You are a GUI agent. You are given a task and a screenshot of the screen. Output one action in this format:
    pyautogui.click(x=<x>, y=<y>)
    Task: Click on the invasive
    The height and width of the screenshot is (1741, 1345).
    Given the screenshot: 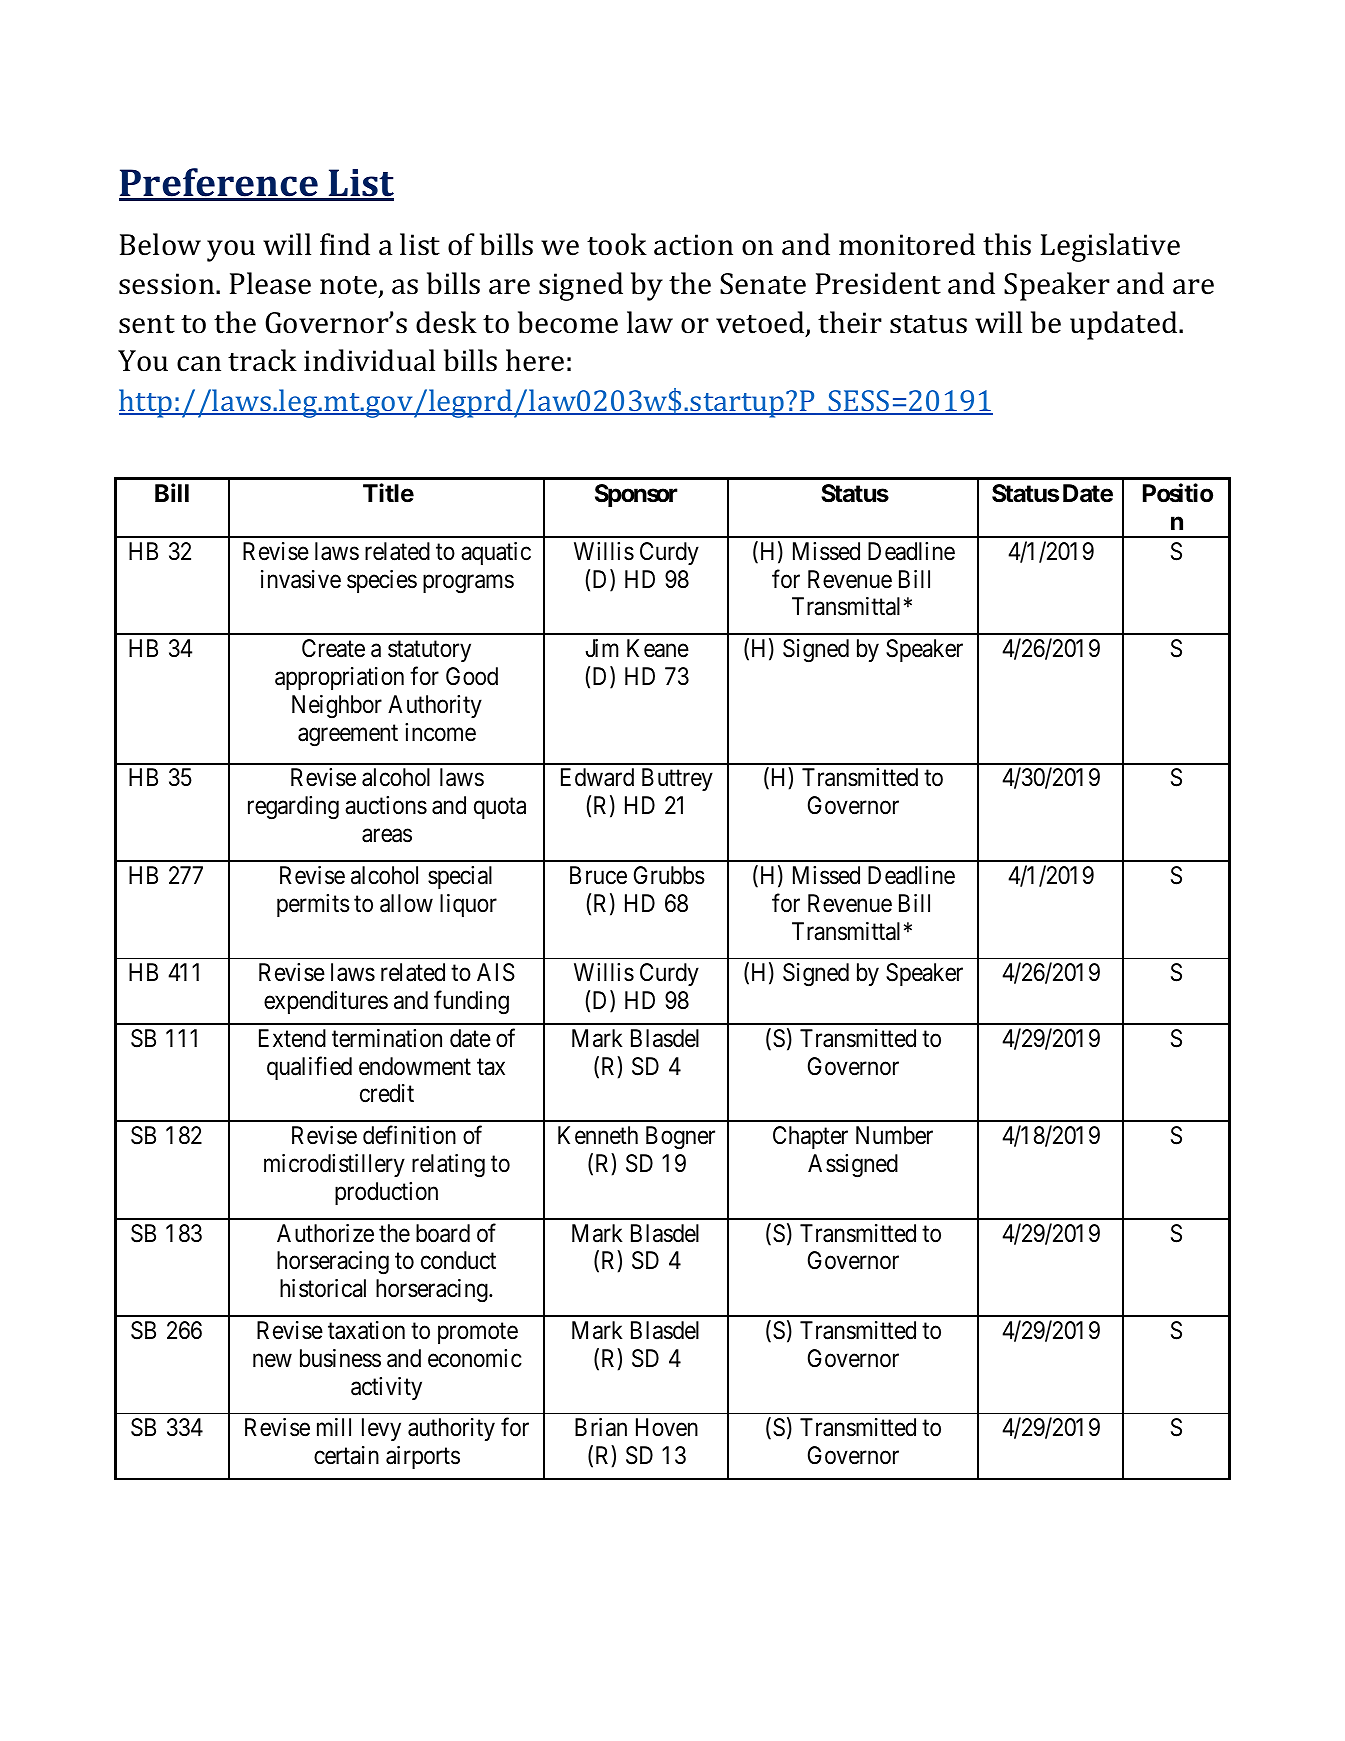 What is the action you would take?
    pyautogui.click(x=301, y=579)
